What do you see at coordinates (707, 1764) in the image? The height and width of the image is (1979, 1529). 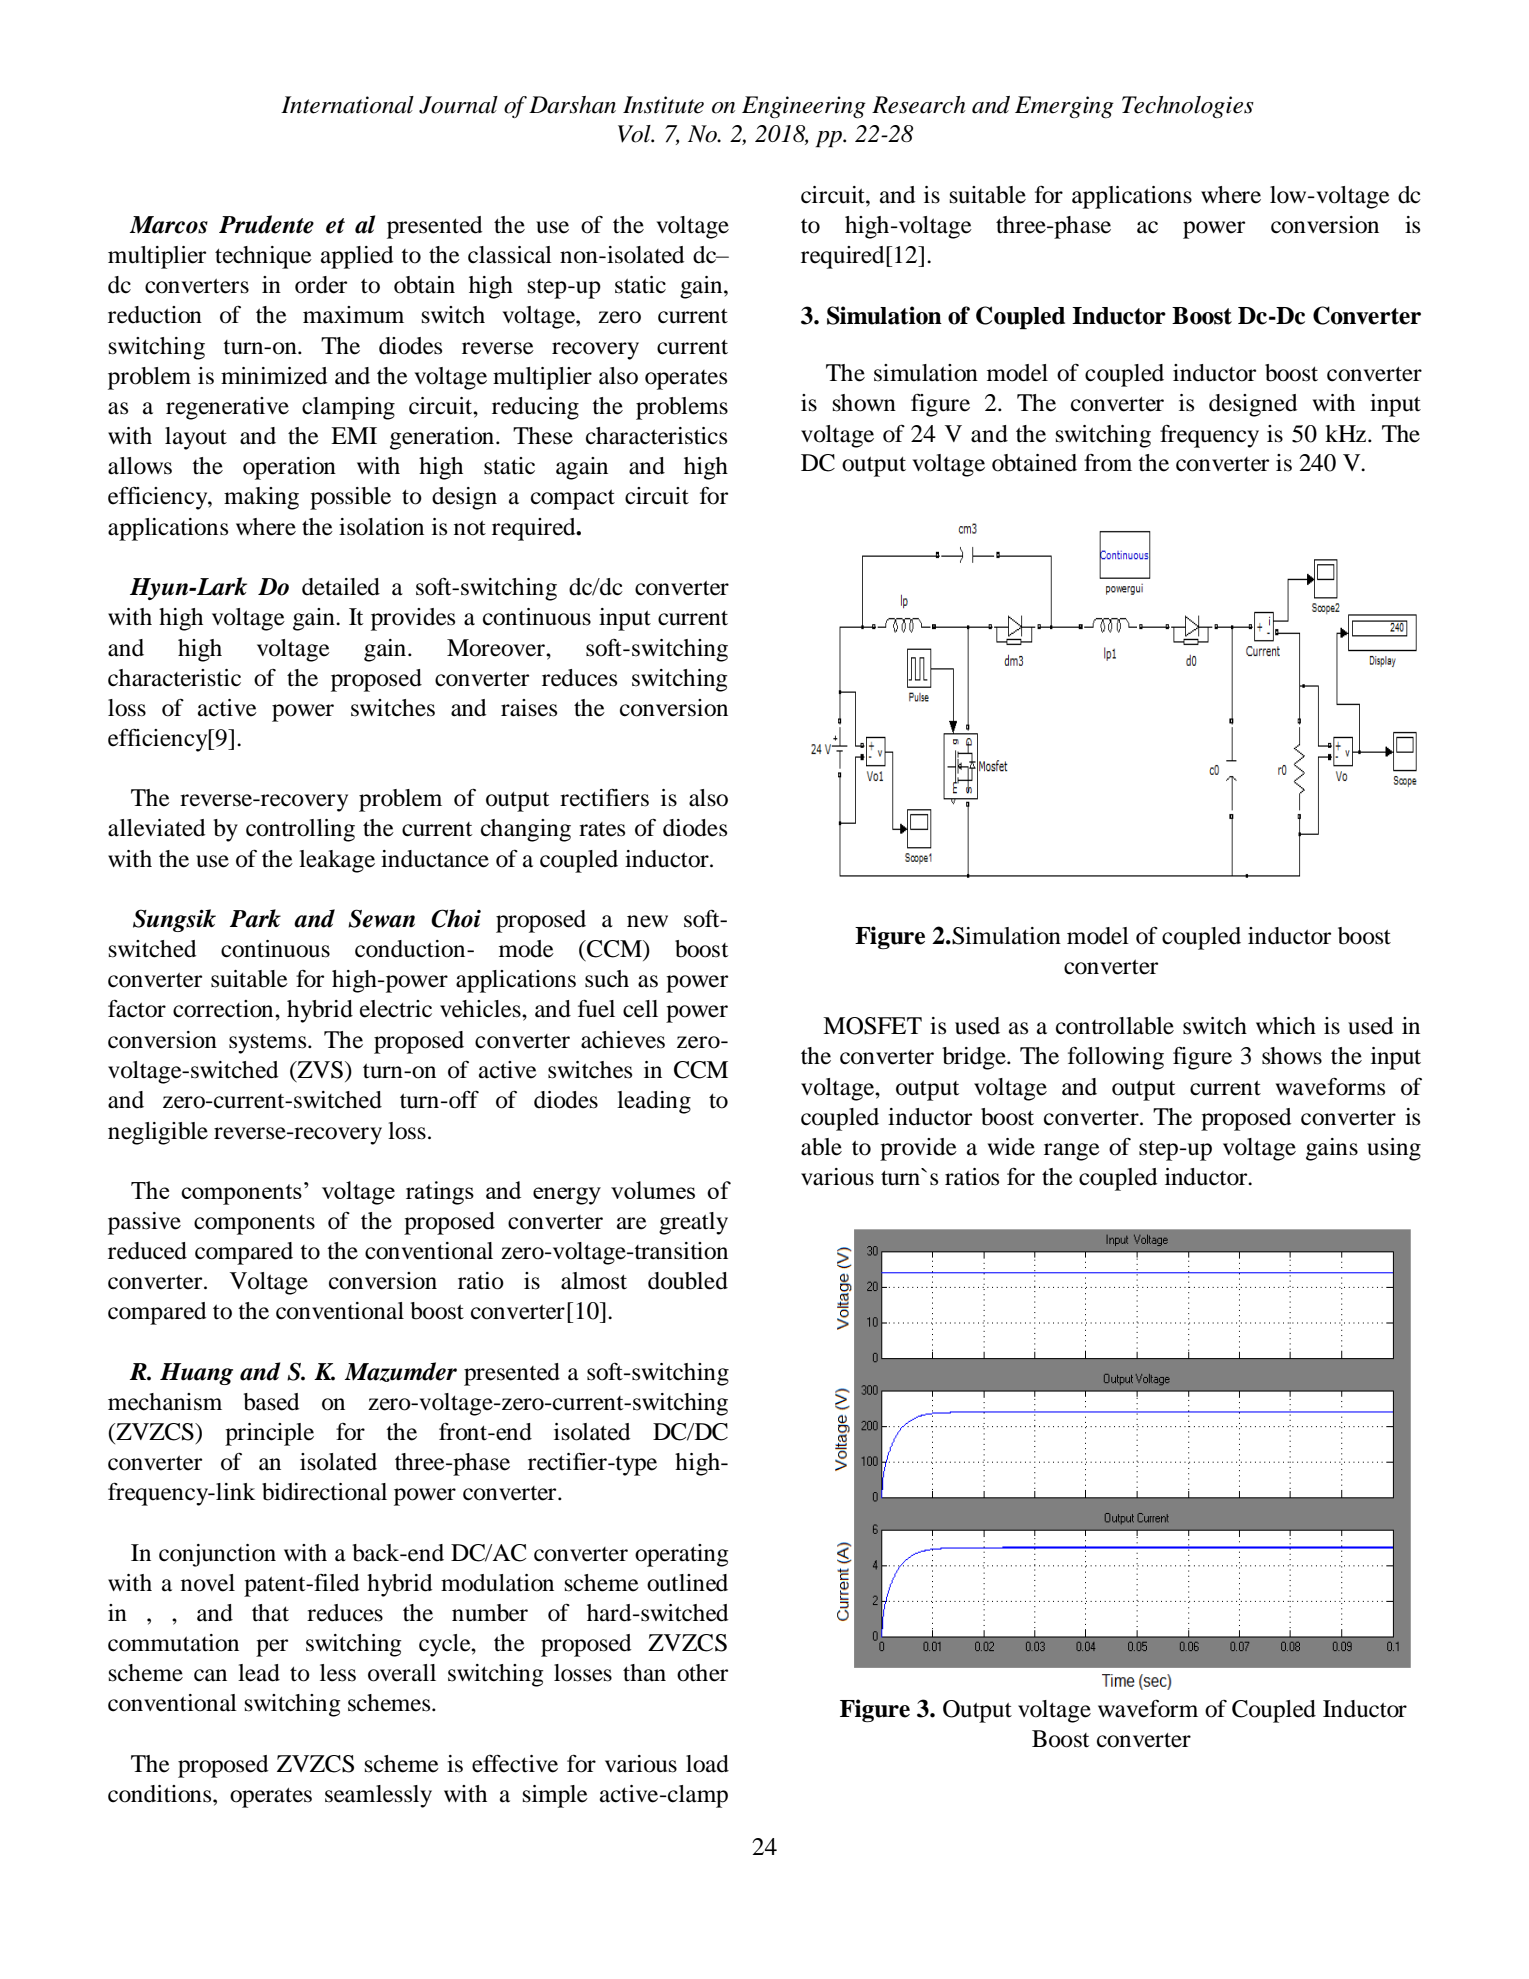 I see `load` at bounding box center [707, 1764].
